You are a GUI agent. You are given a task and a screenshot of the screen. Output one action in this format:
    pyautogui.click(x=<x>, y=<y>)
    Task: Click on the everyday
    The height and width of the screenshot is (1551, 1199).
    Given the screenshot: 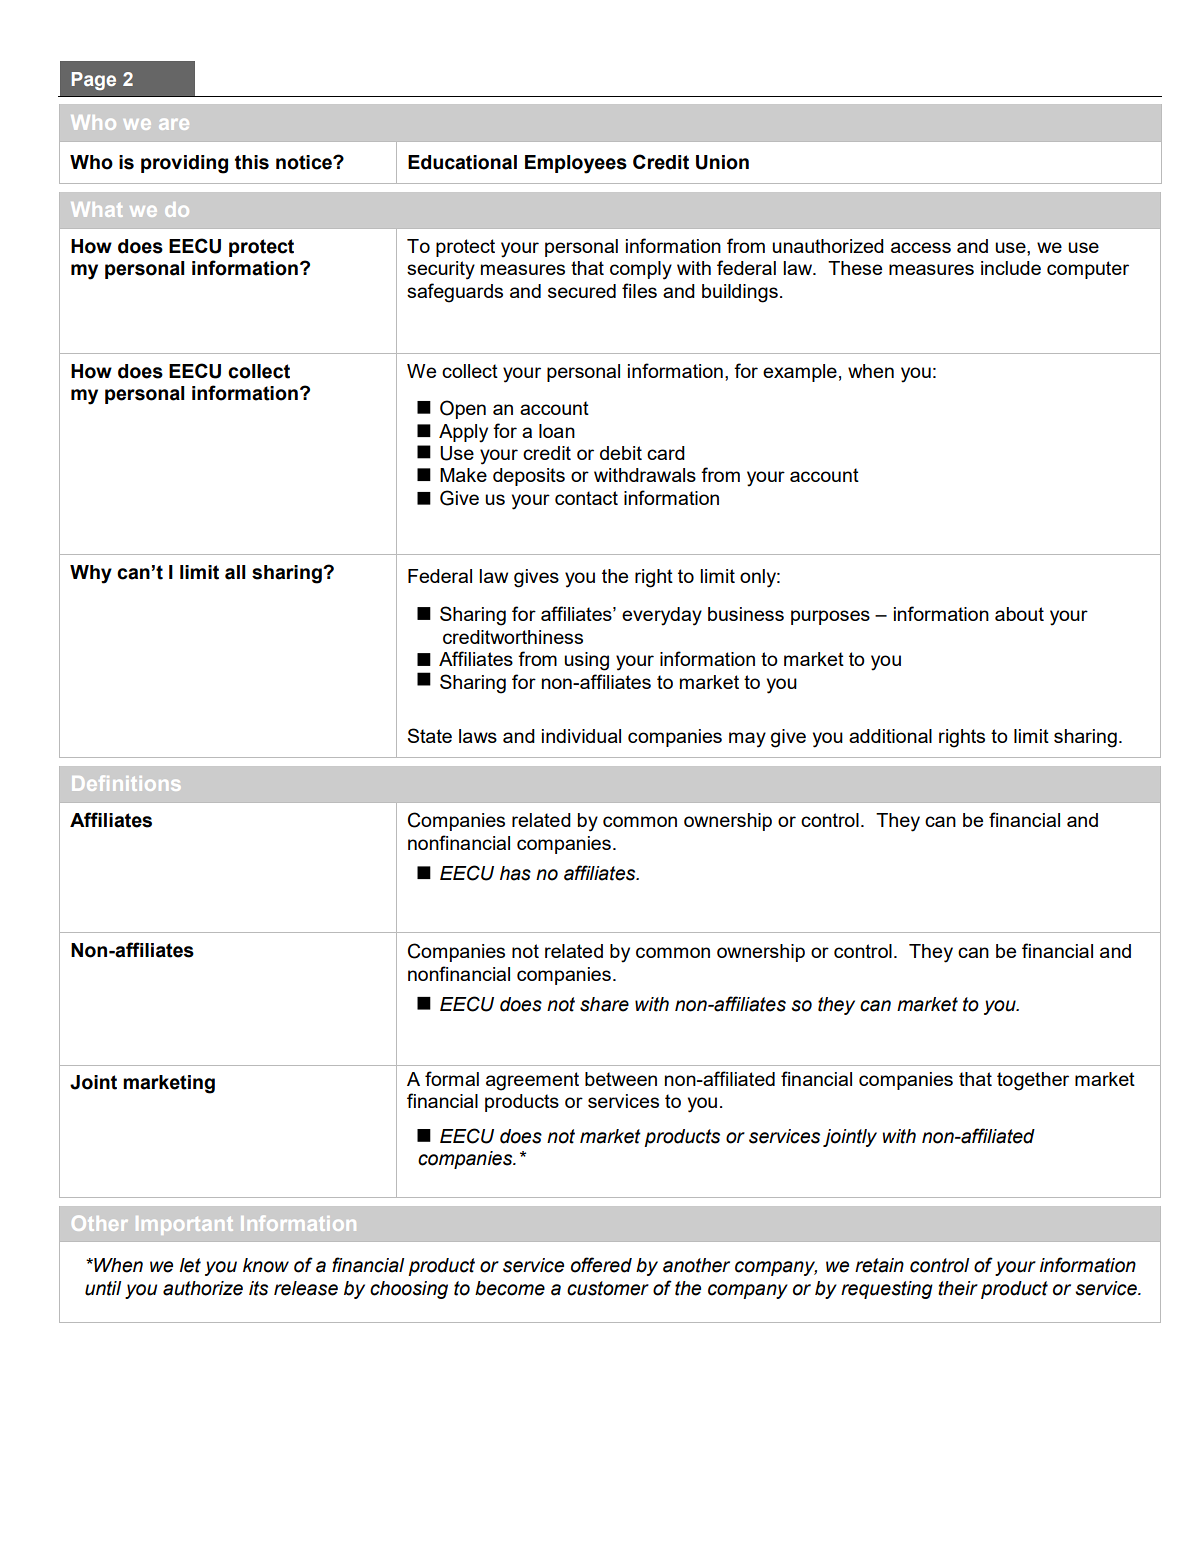 What is the action you would take?
    pyautogui.click(x=662, y=616)
